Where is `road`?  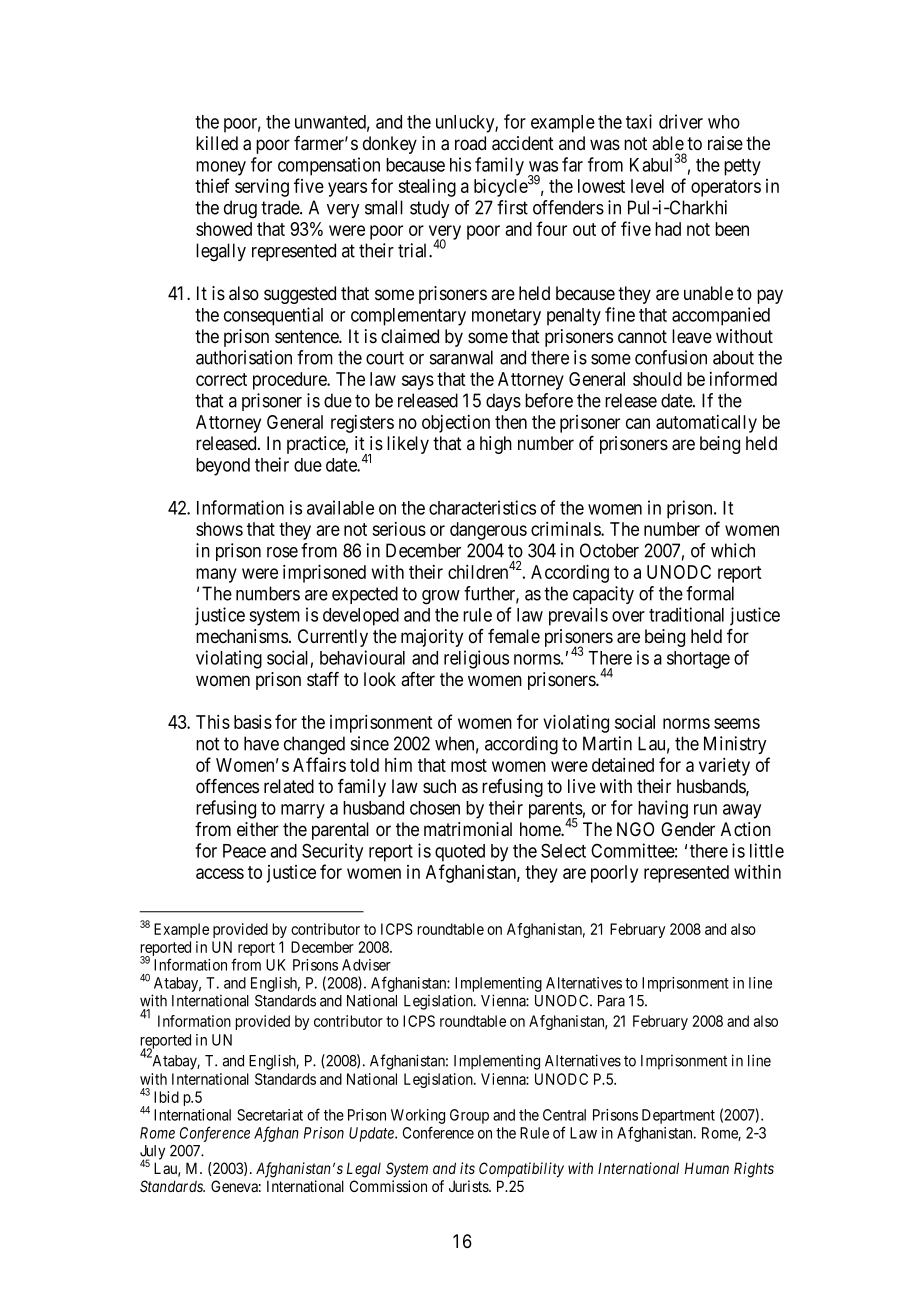 road is located at coordinates (470, 143).
